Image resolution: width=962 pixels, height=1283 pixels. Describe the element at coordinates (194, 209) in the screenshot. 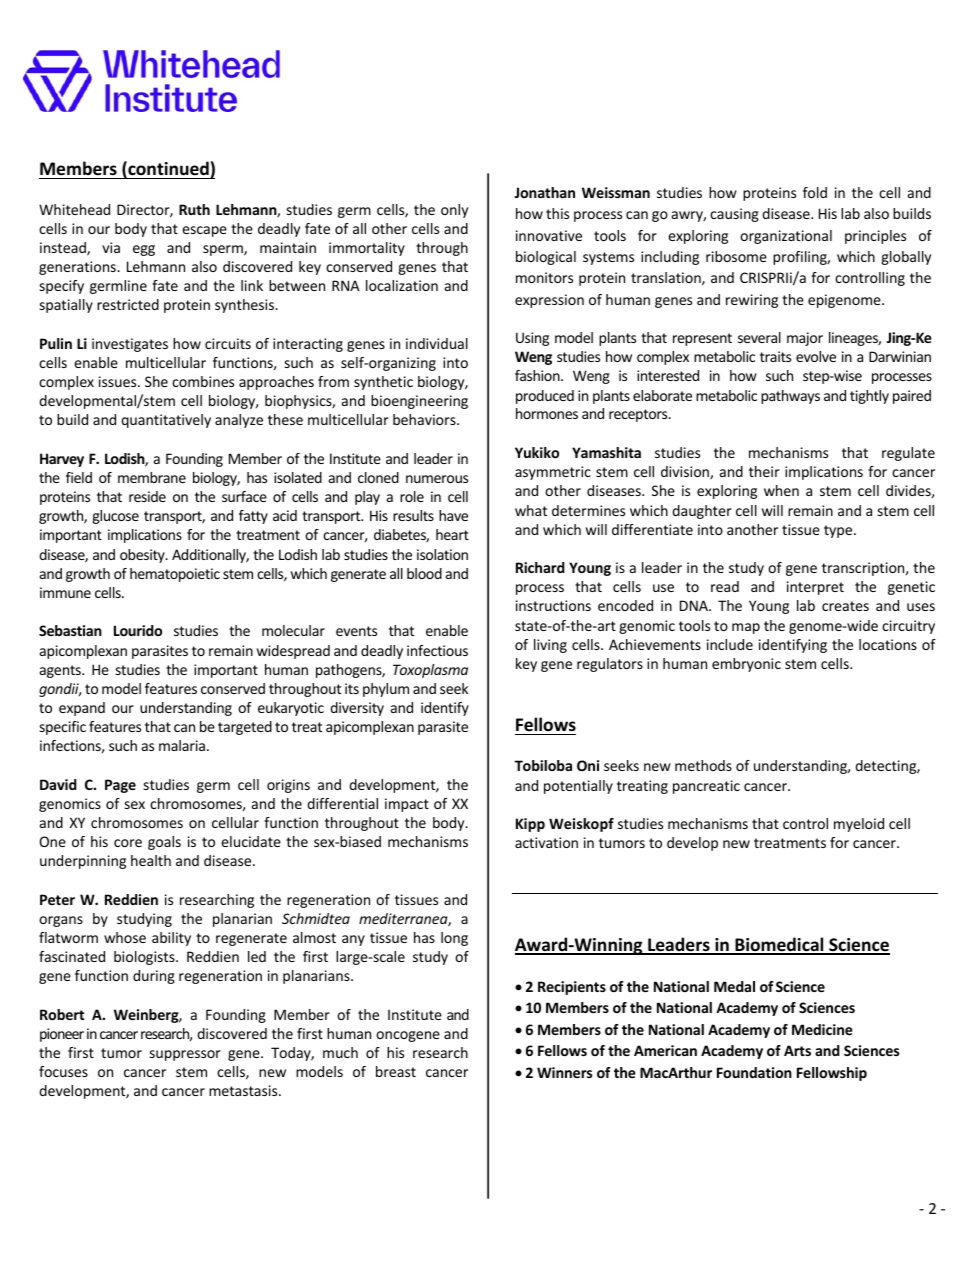

I see `Ruth` at that location.
